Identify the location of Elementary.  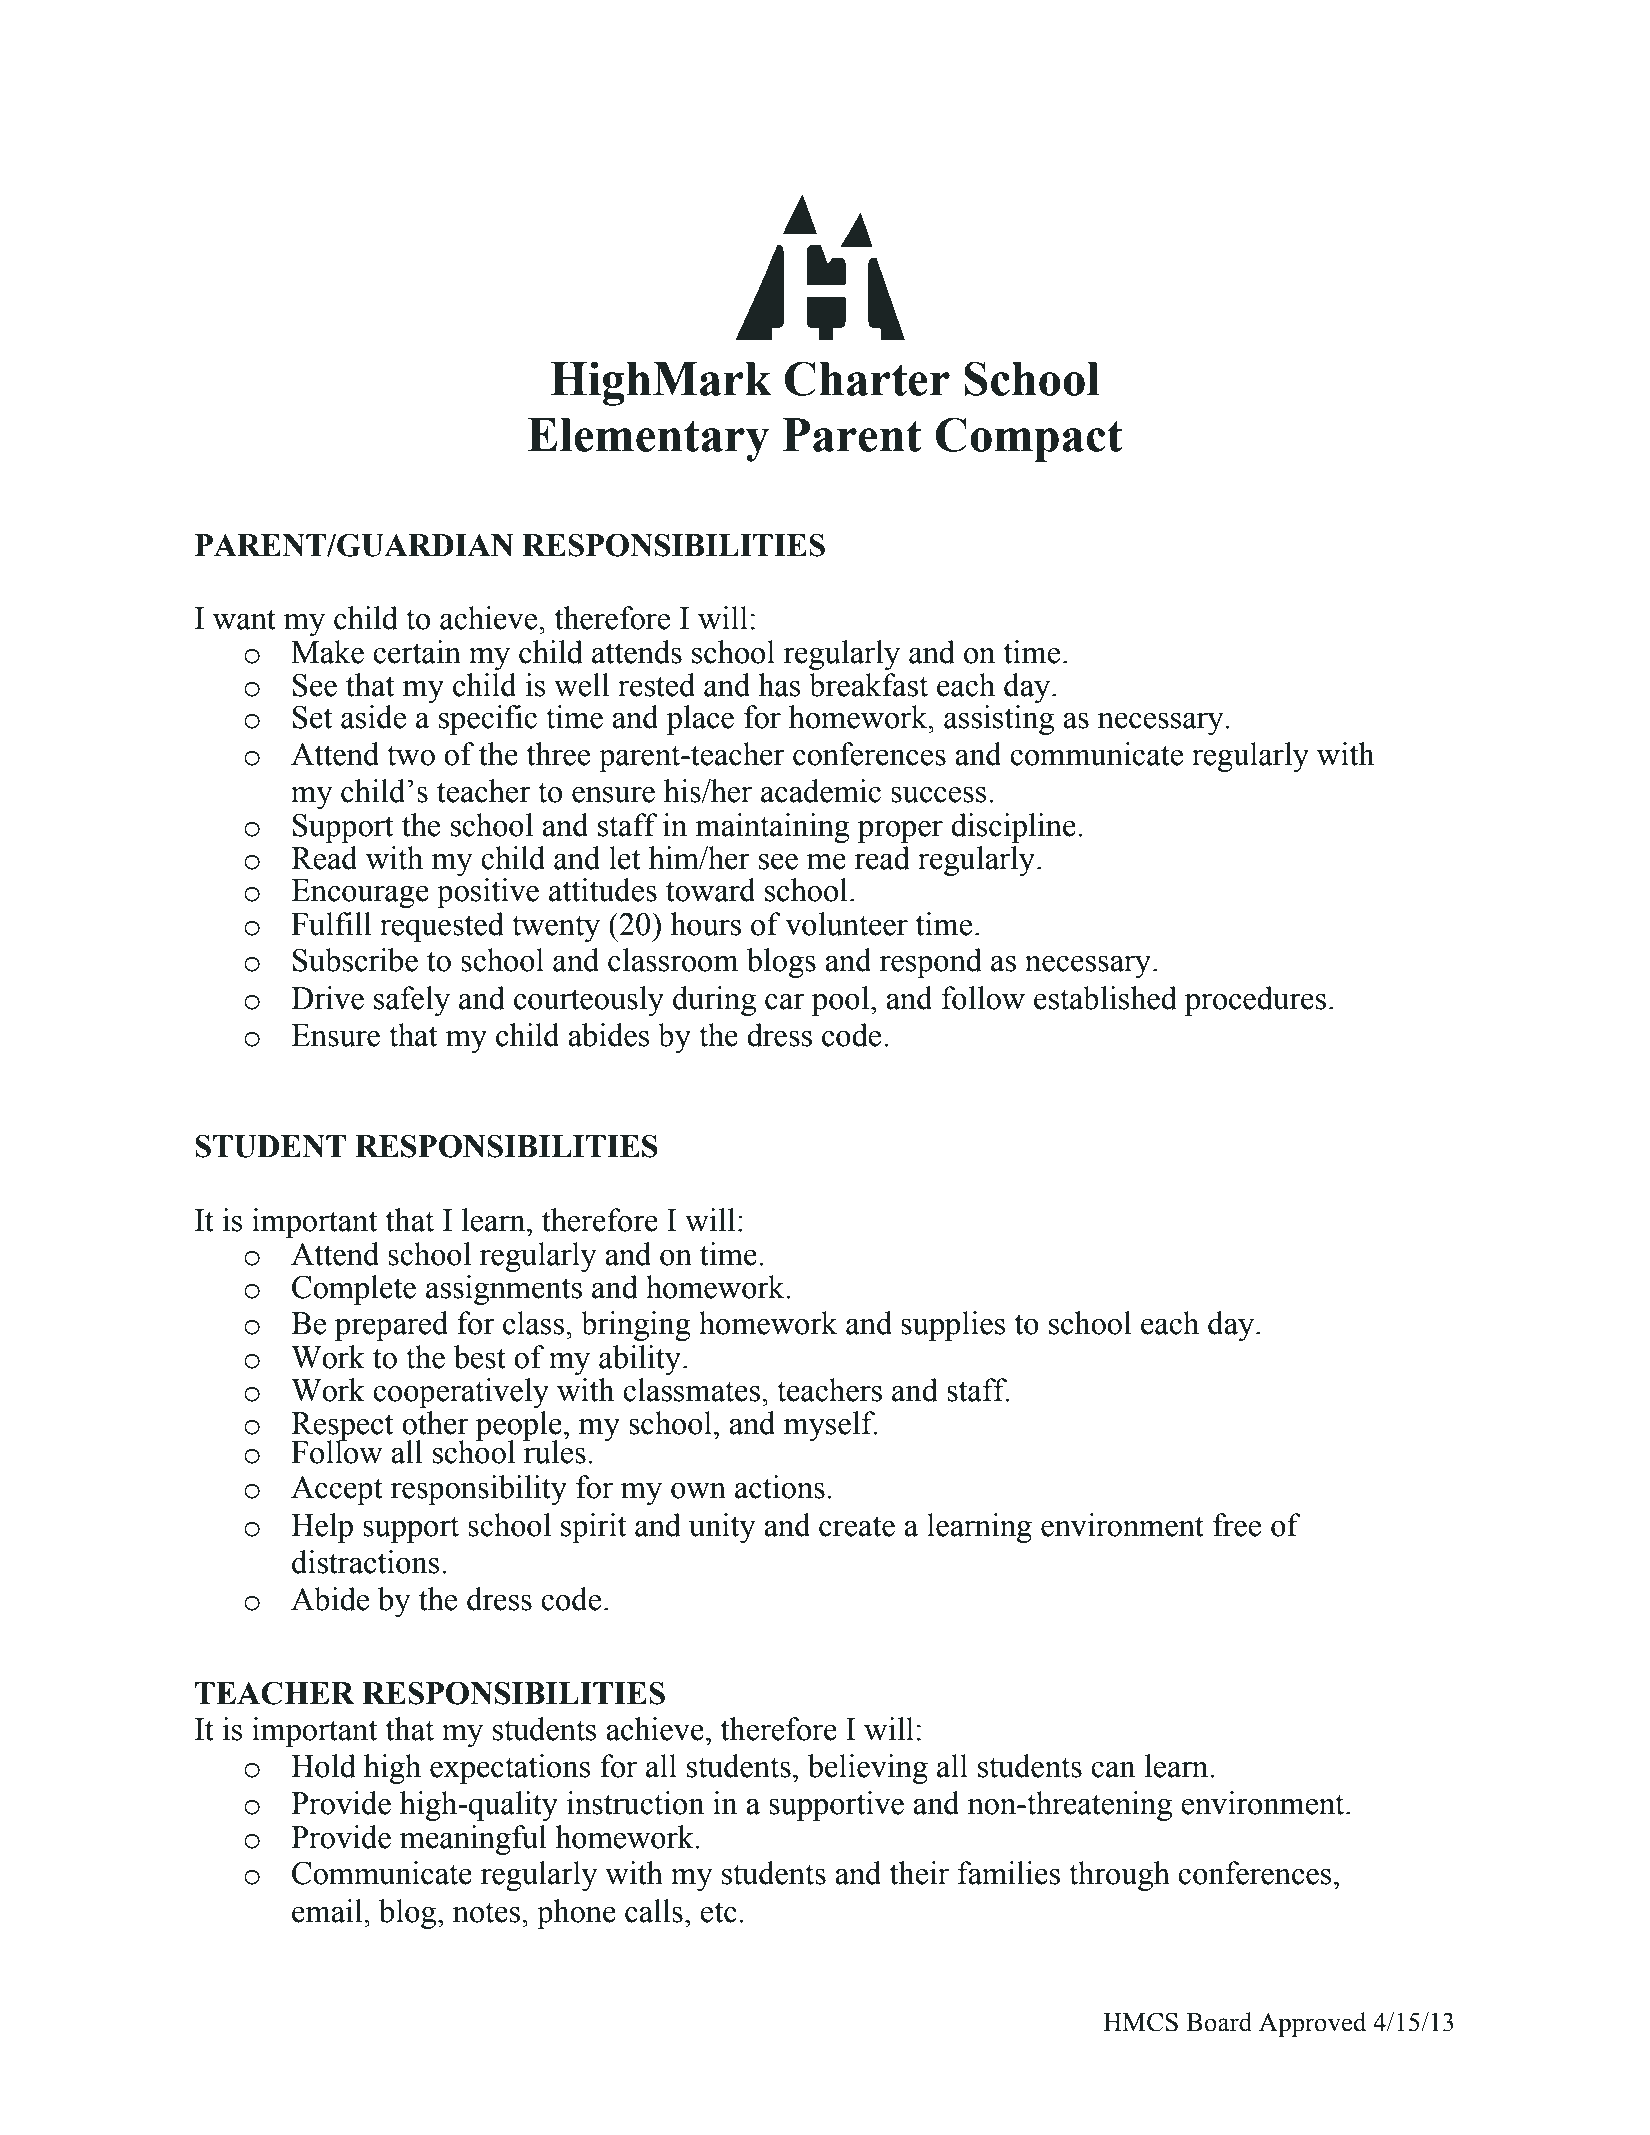
(649, 440).
